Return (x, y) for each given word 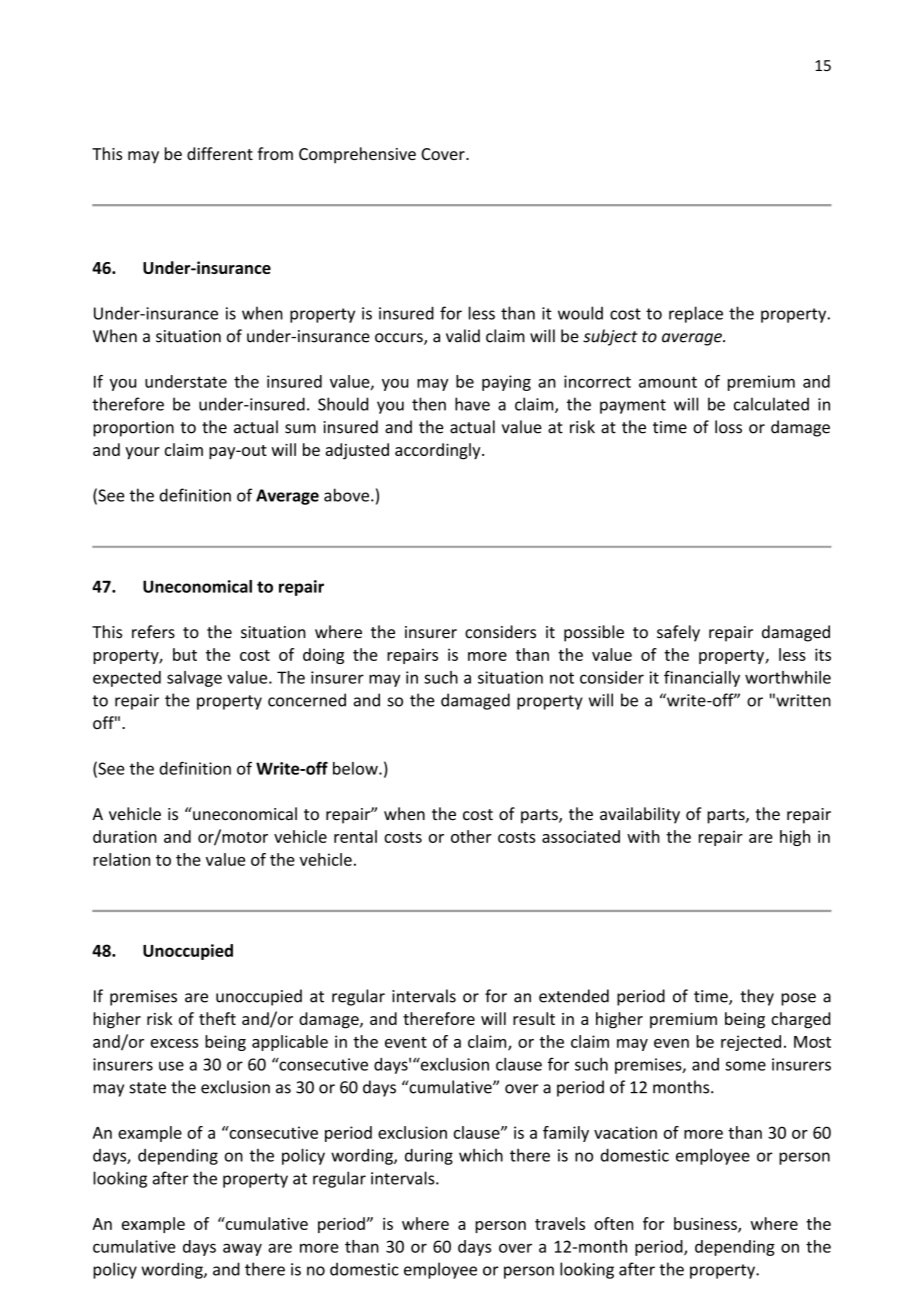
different (220, 153)
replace (696, 314)
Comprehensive (357, 155)
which (481, 1155)
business (706, 1224)
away (242, 1249)
